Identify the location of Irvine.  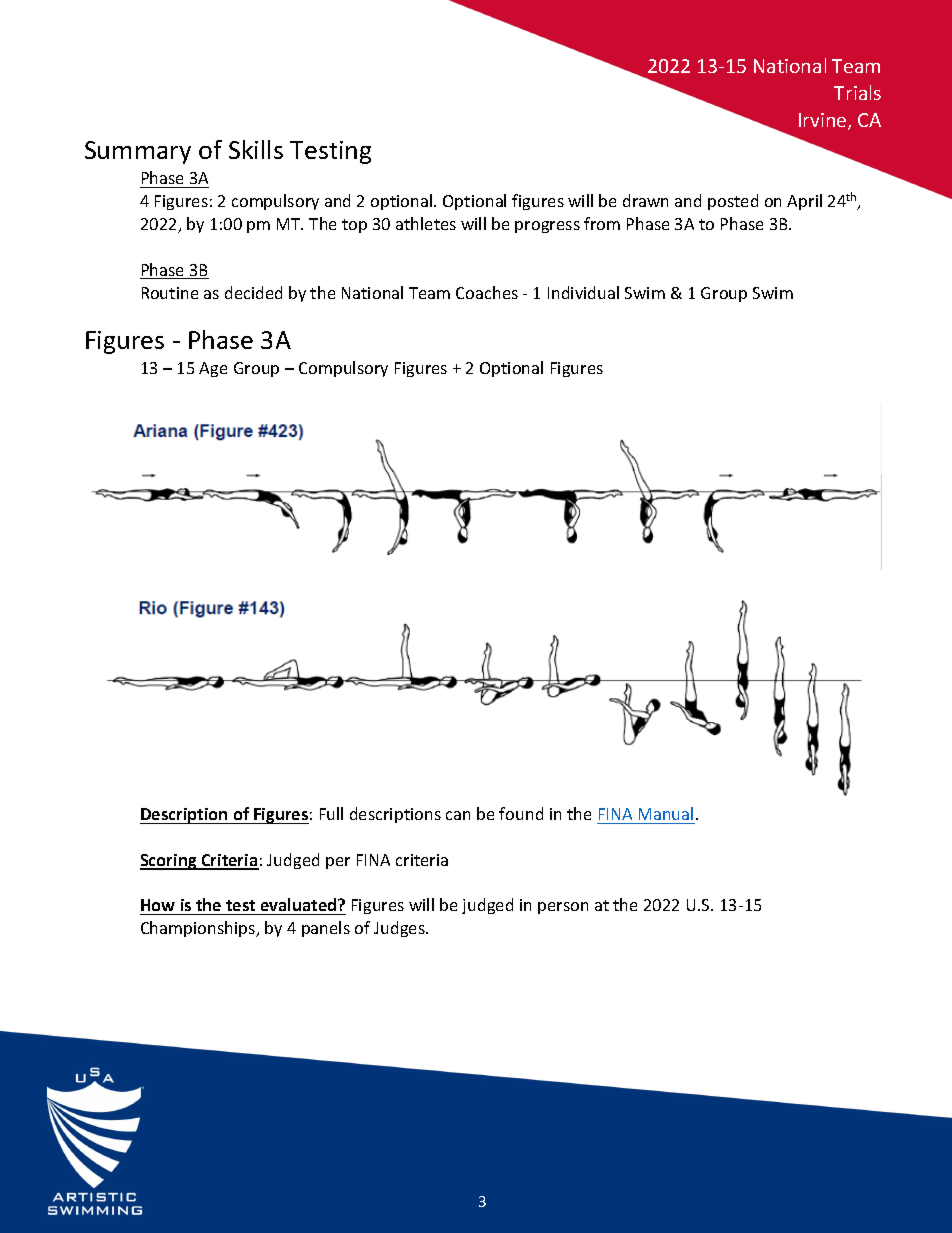
(824, 121).
